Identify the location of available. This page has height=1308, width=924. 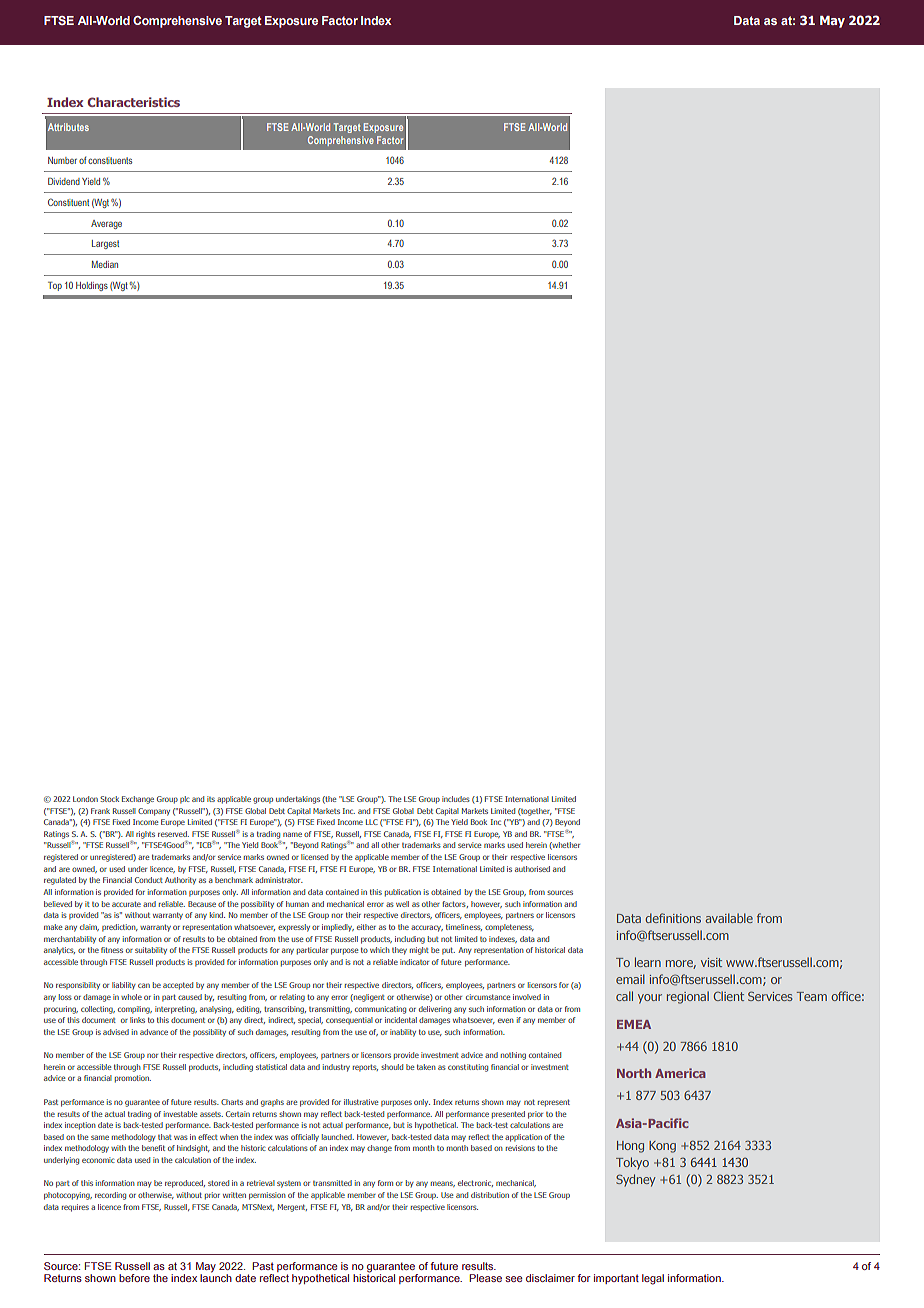
(729, 918).
